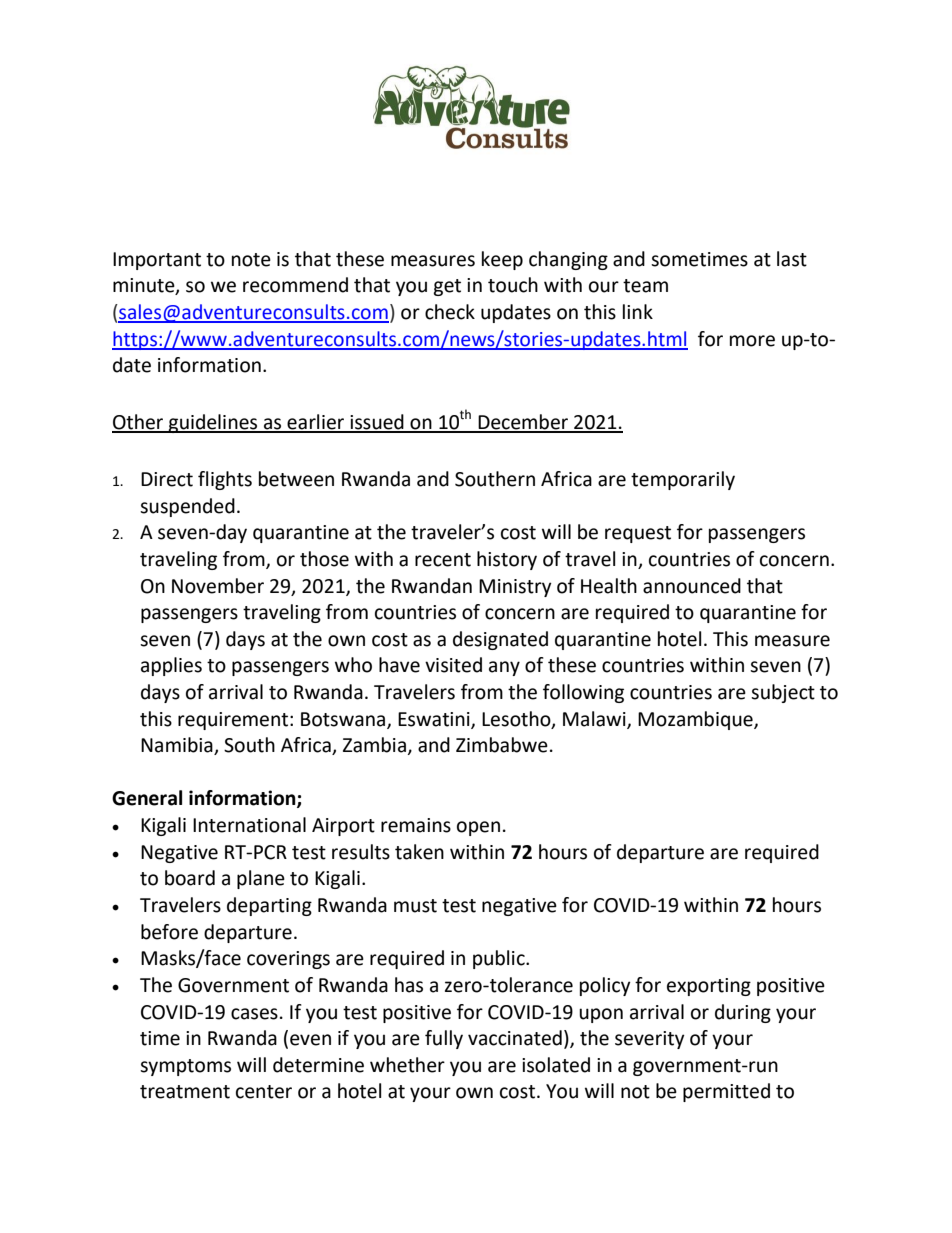  I want to click on November, so click(218, 586).
